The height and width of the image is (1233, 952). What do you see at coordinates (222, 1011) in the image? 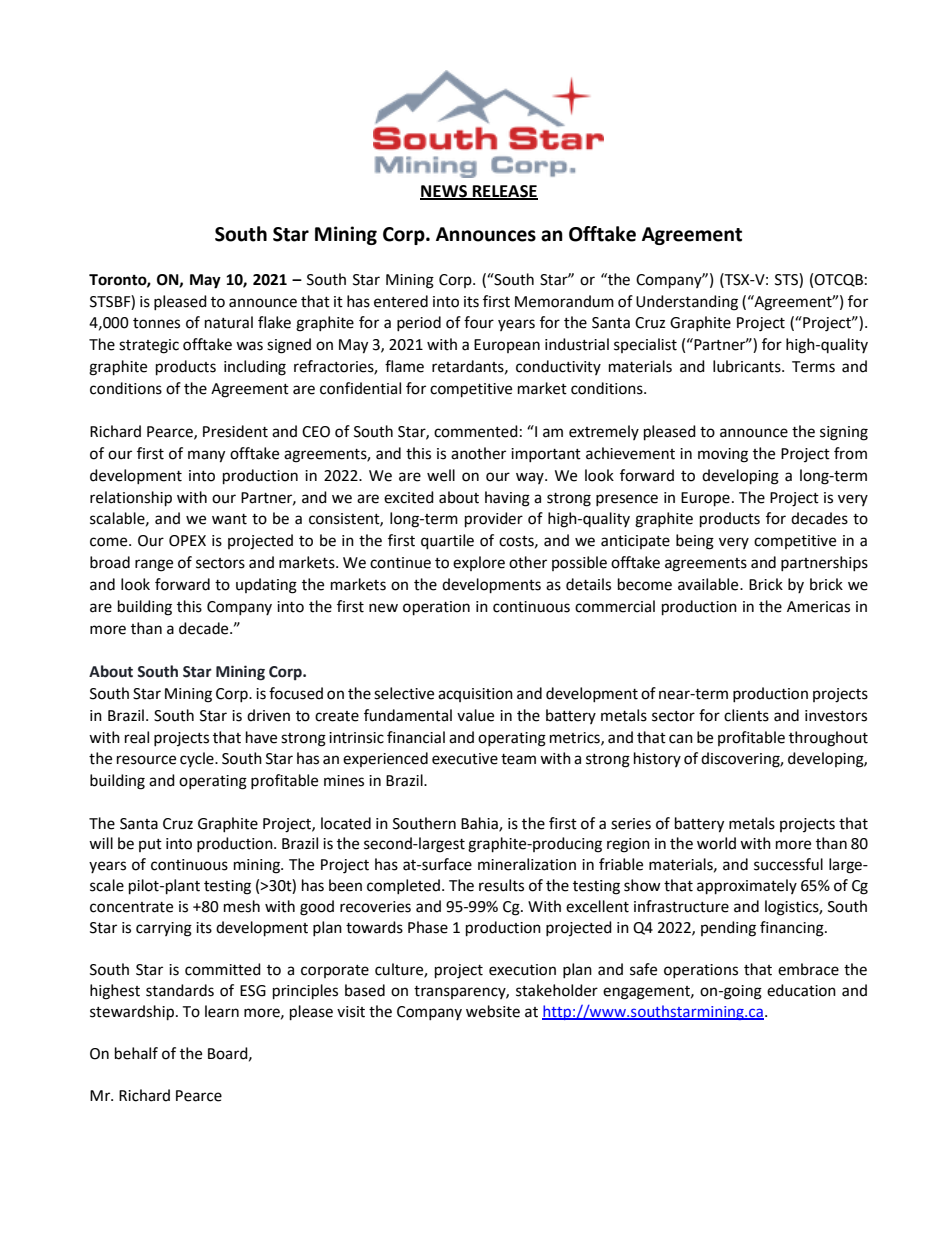
I see `learn` at bounding box center [222, 1011].
